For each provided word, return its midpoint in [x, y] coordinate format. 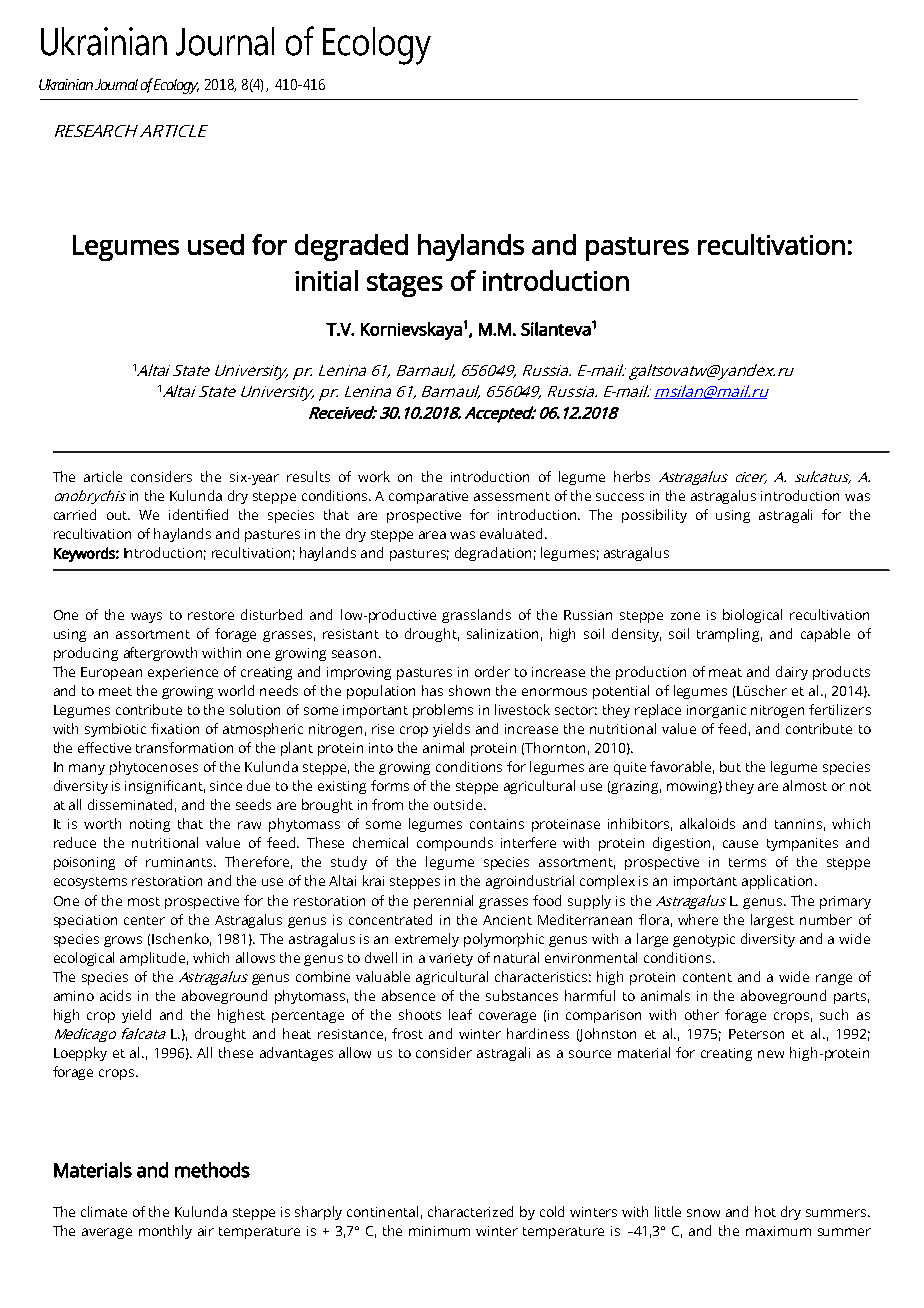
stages [405, 285]
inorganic [716, 711]
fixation [175, 728]
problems [443, 711]
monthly [165, 1232]
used [216, 244]
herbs [632, 476]
